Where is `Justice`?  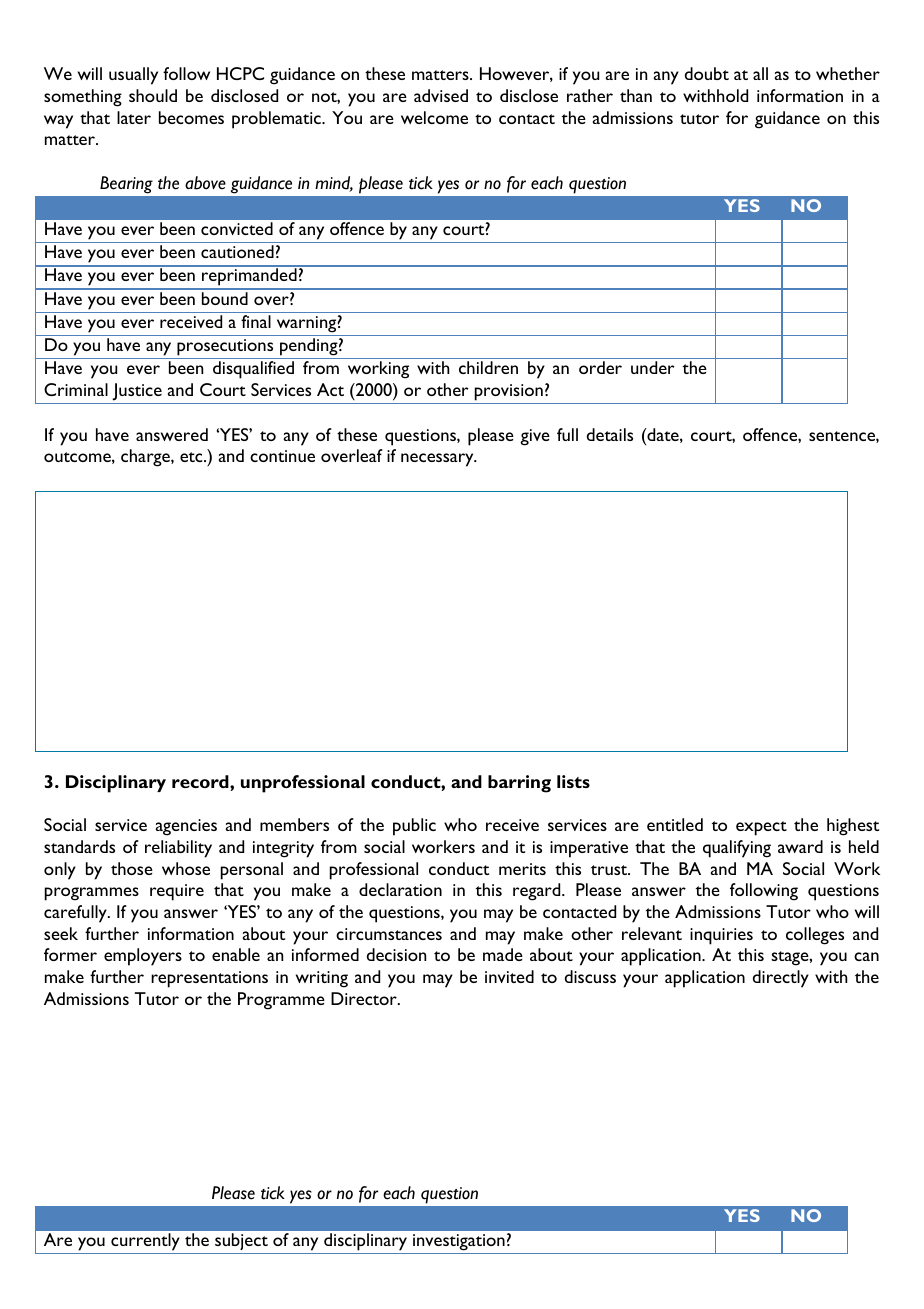 Justice is located at coordinates (137, 392).
